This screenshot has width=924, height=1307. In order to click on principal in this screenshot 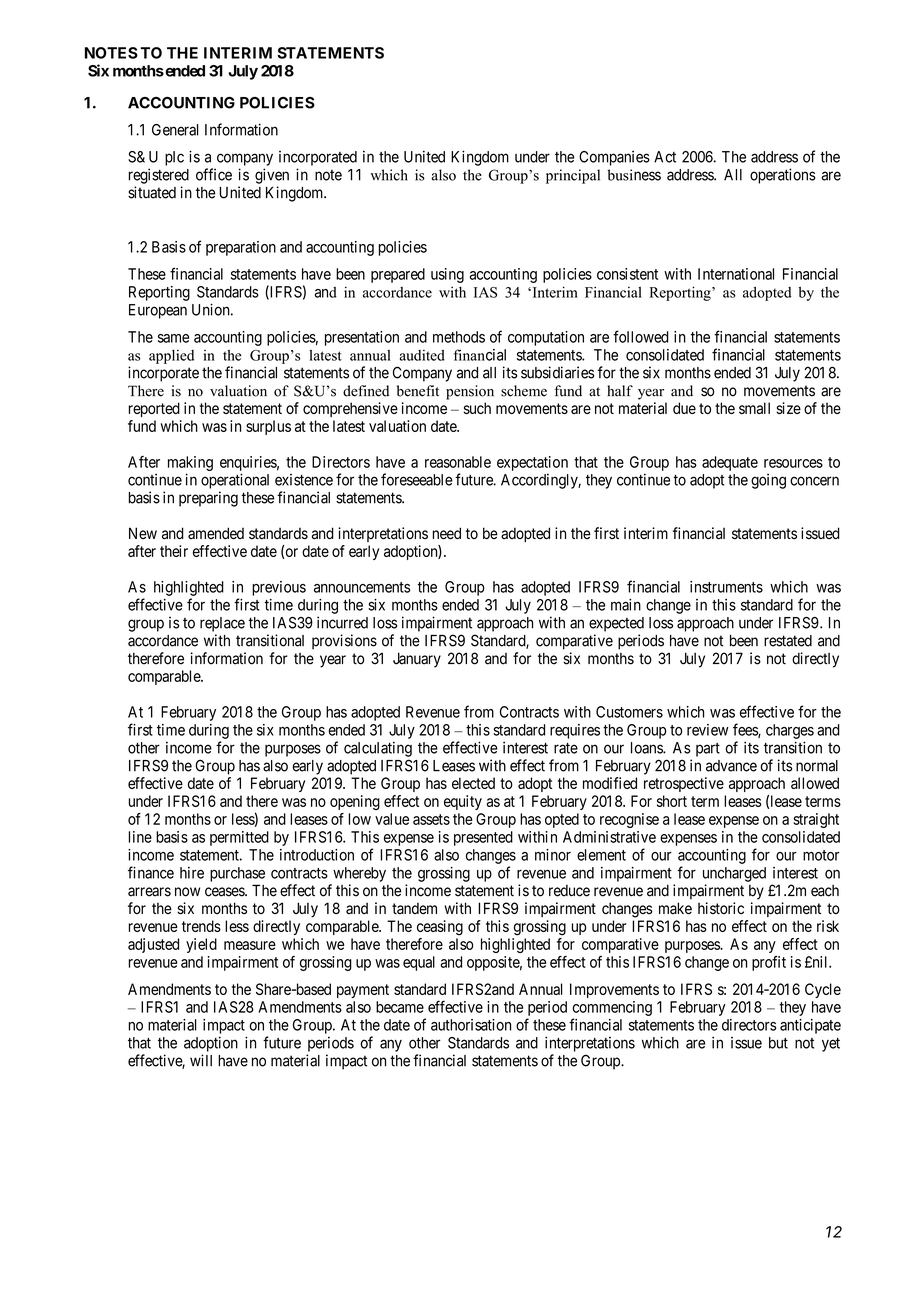, I will do `click(573, 176)`.
